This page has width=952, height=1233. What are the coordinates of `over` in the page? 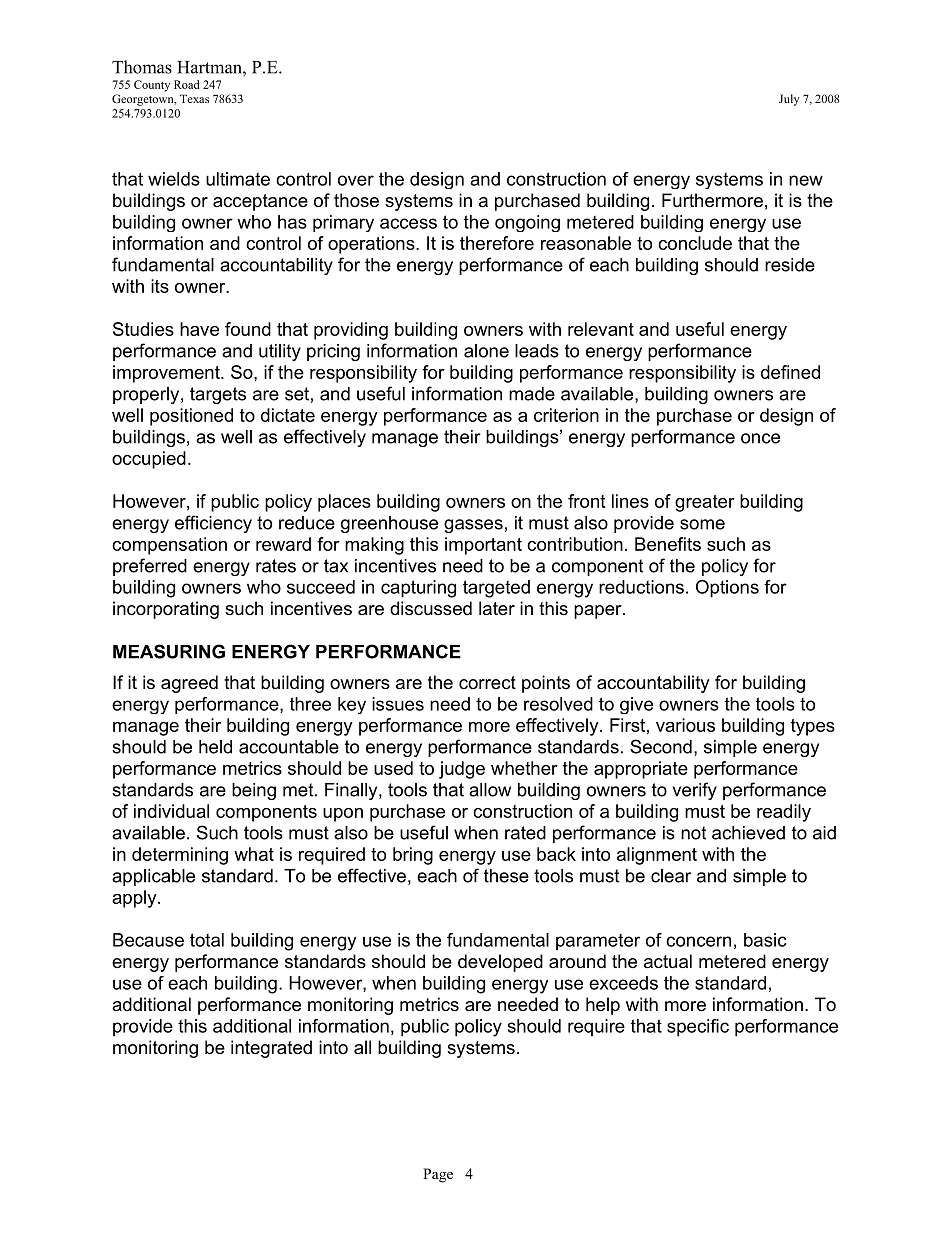 It's located at (356, 180).
